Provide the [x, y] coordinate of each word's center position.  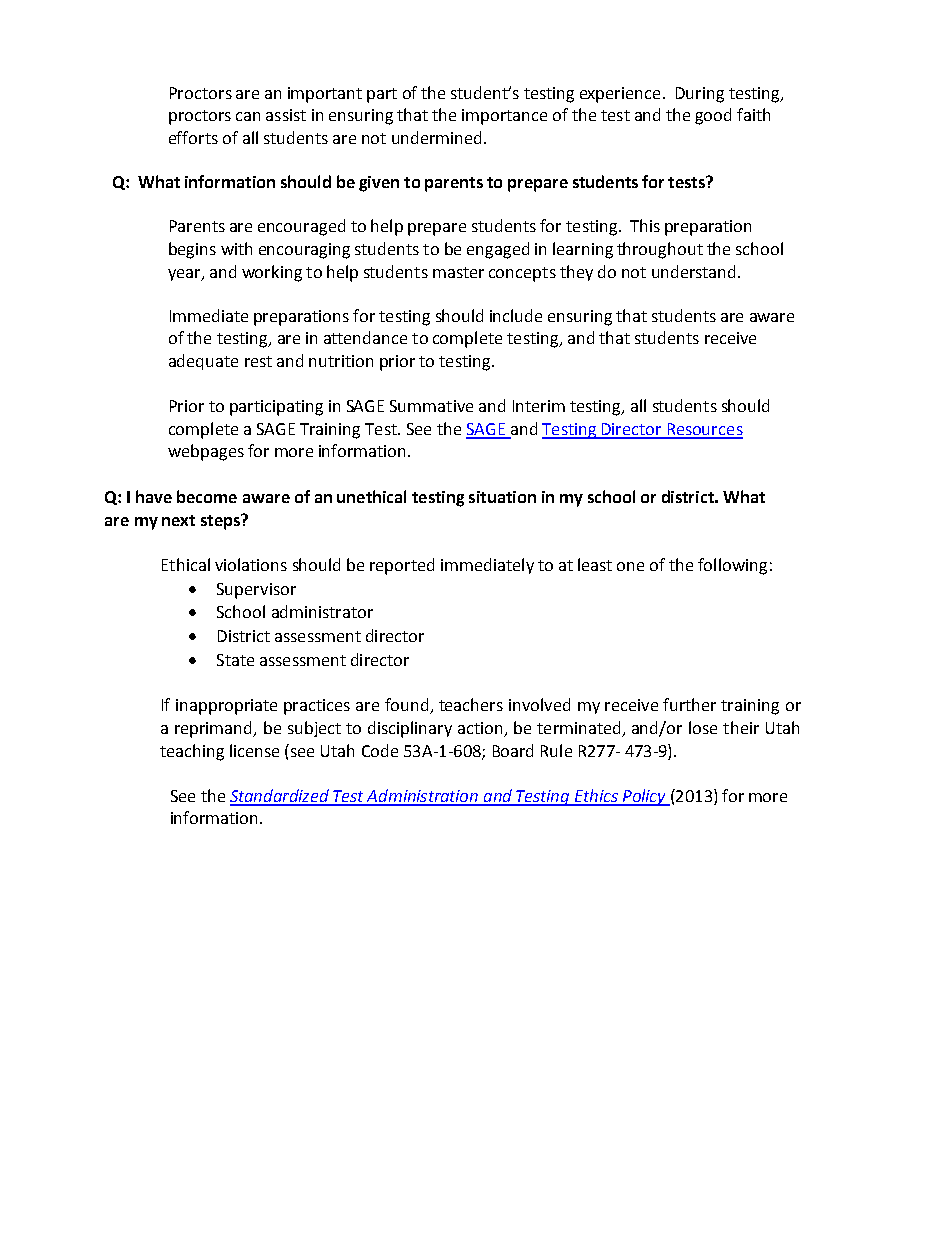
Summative [431, 406]
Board [513, 750]
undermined [436, 137]
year [185, 275]
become [207, 496]
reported [402, 566]
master [458, 272]
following [732, 566]
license [254, 750]
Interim [539, 406]
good [713, 116]
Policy [644, 797]
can [248, 116]
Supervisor [256, 591]
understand [693, 271]
